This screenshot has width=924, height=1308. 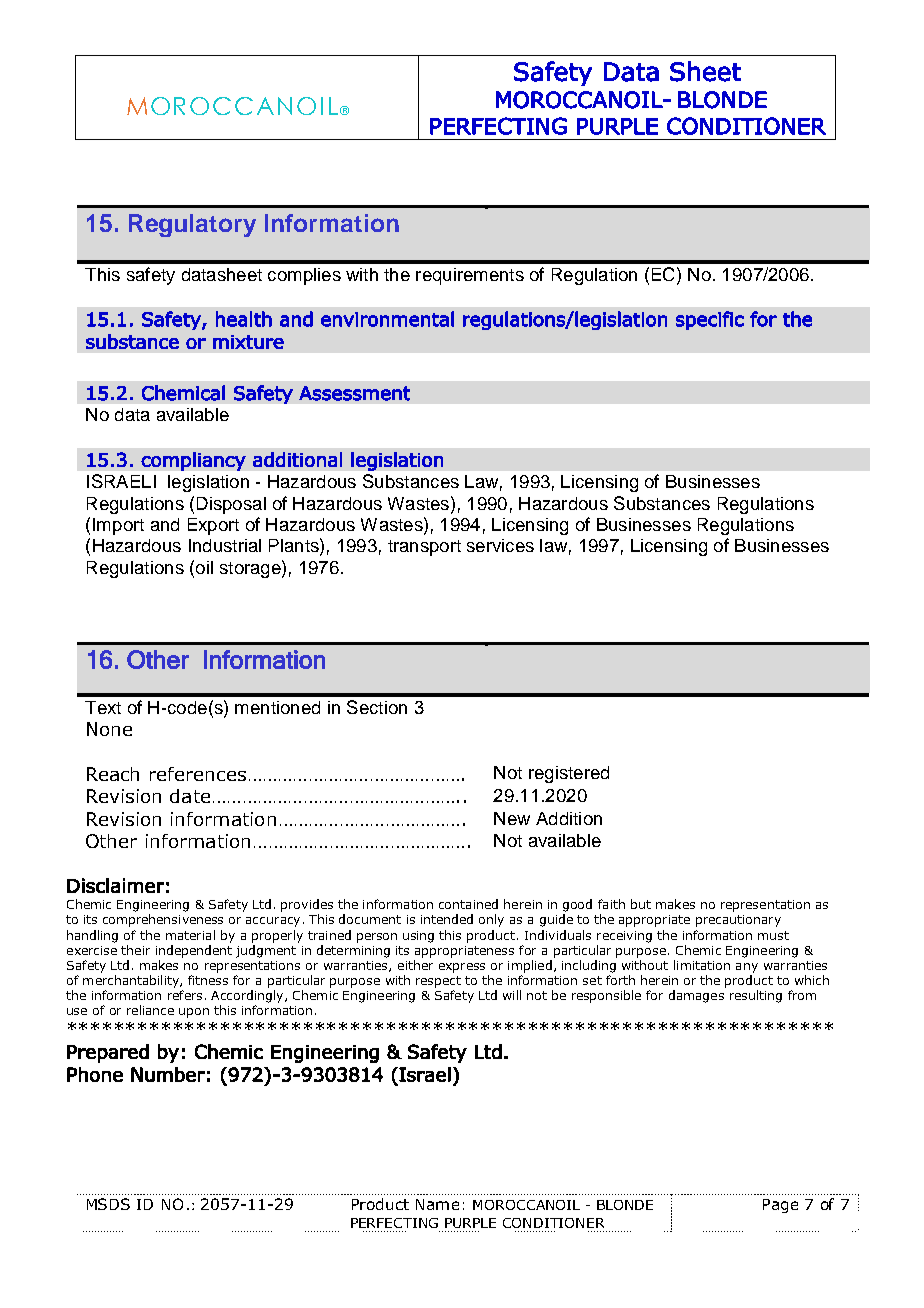 What do you see at coordinates (512, 818) in the screenshot?
I see `New` at bounding box center [512, 818].
